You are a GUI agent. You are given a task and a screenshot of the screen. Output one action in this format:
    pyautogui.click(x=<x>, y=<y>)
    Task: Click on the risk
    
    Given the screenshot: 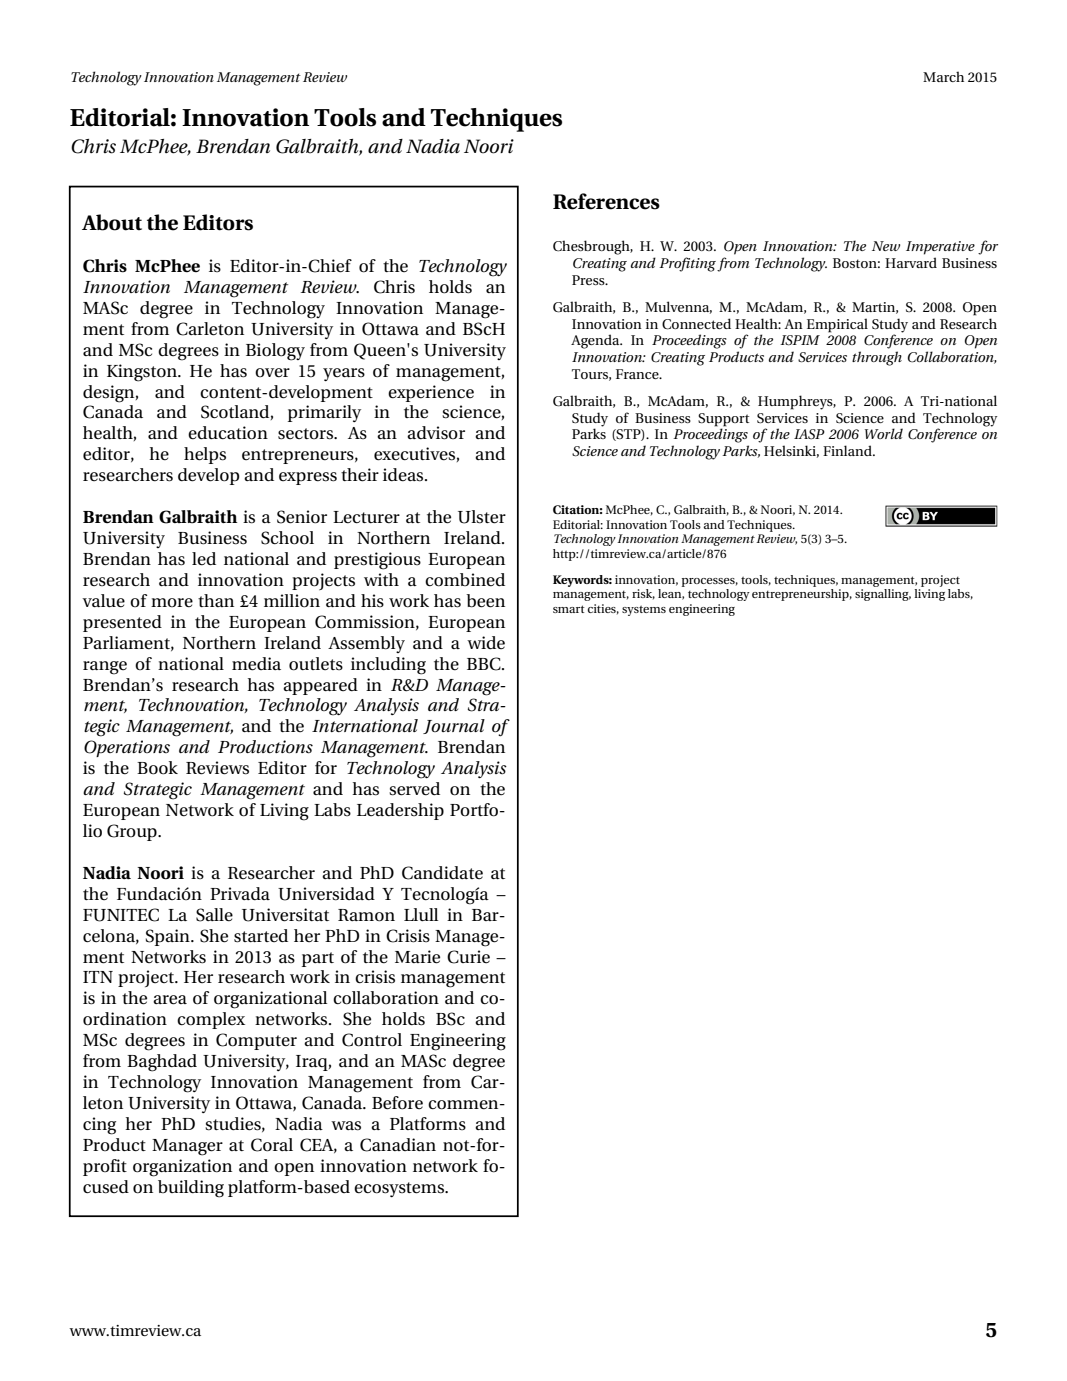 What is the action you would take?
    pyautogui.click(x=643, y=594)
